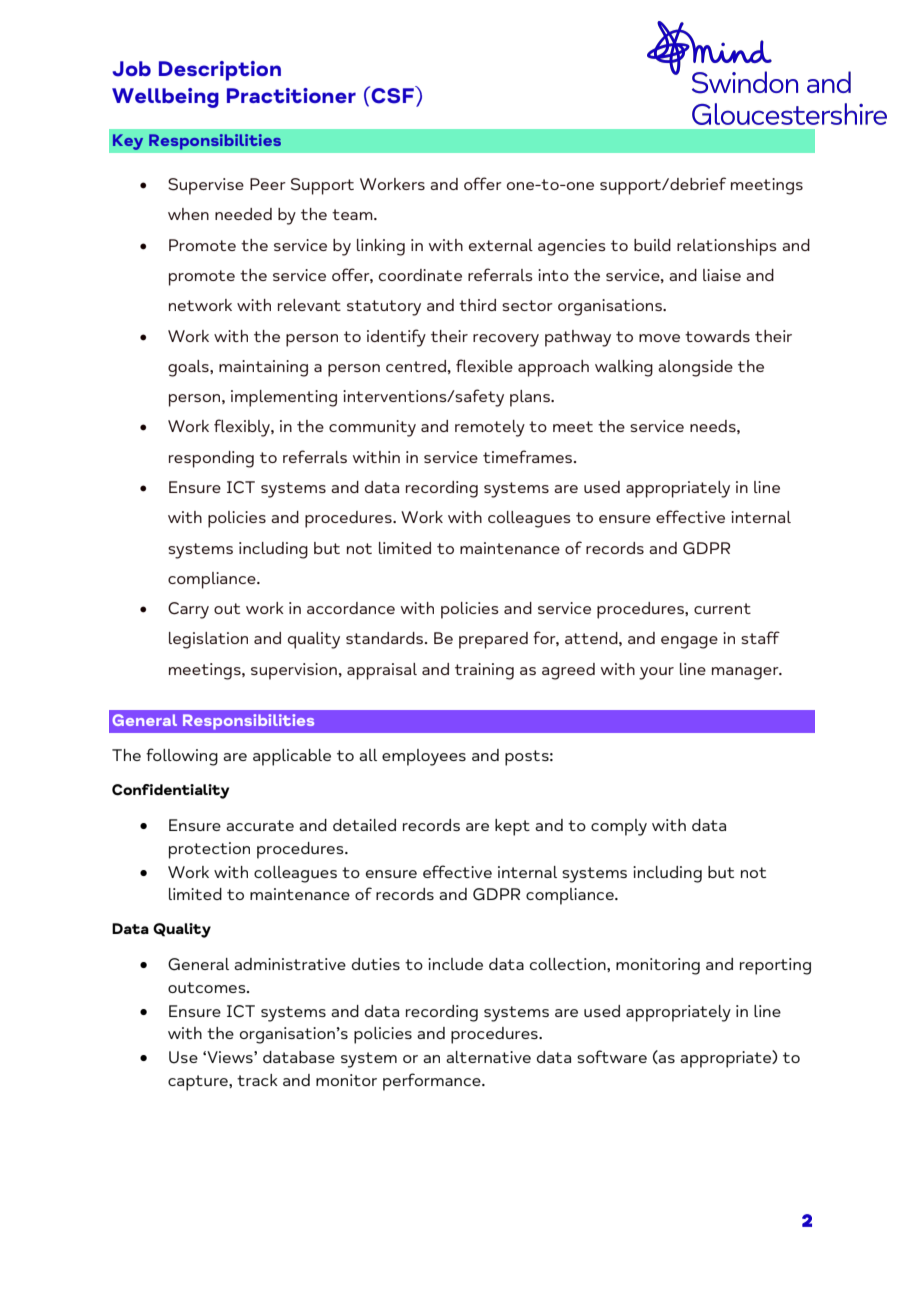 This image has width=924, height=1308. Describe the element at coordinates (493, 640) in the image. I see `prepared` at that location.
